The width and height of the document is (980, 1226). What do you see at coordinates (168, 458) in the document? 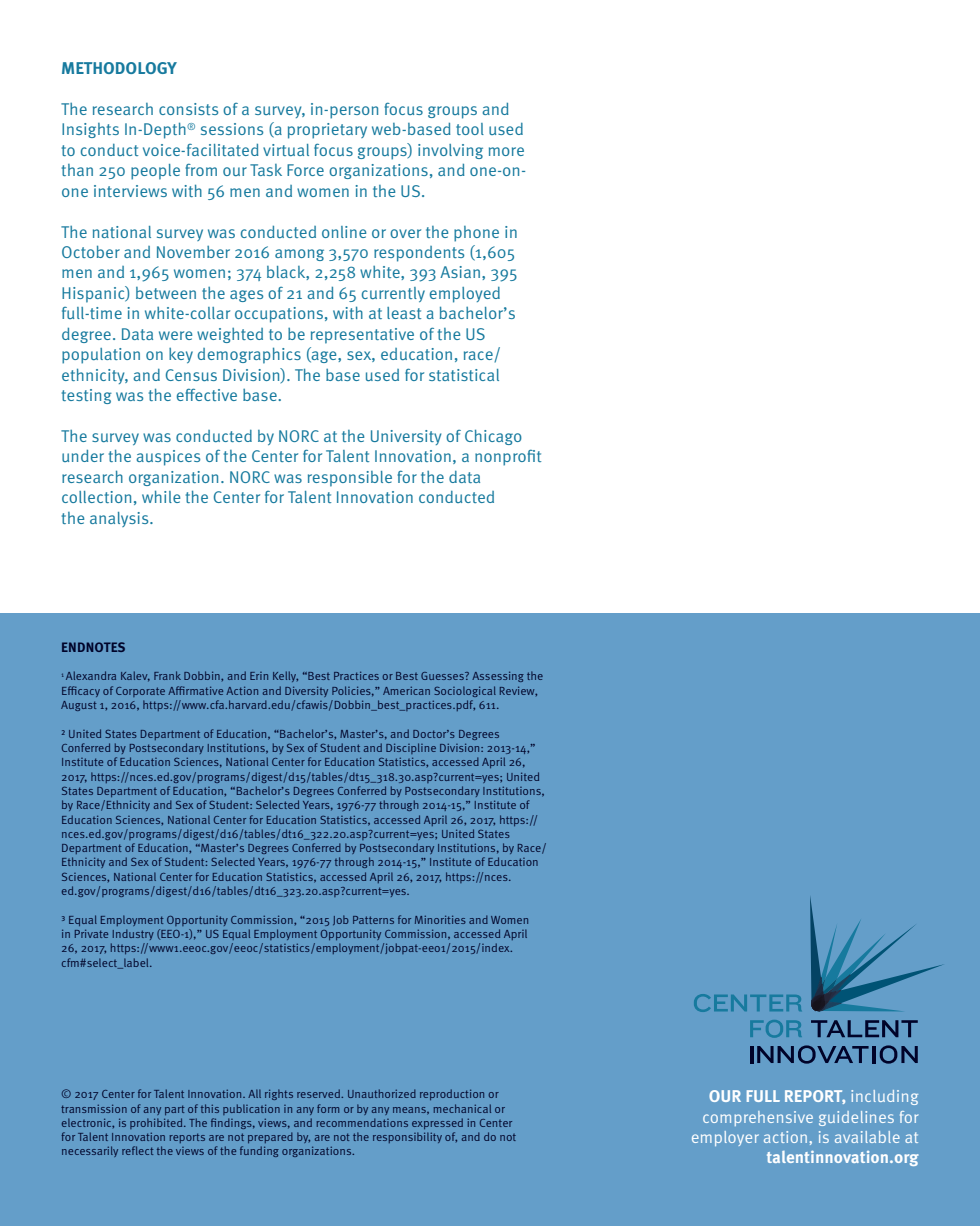
I see `auspices` at bounding box center [168, 458].
